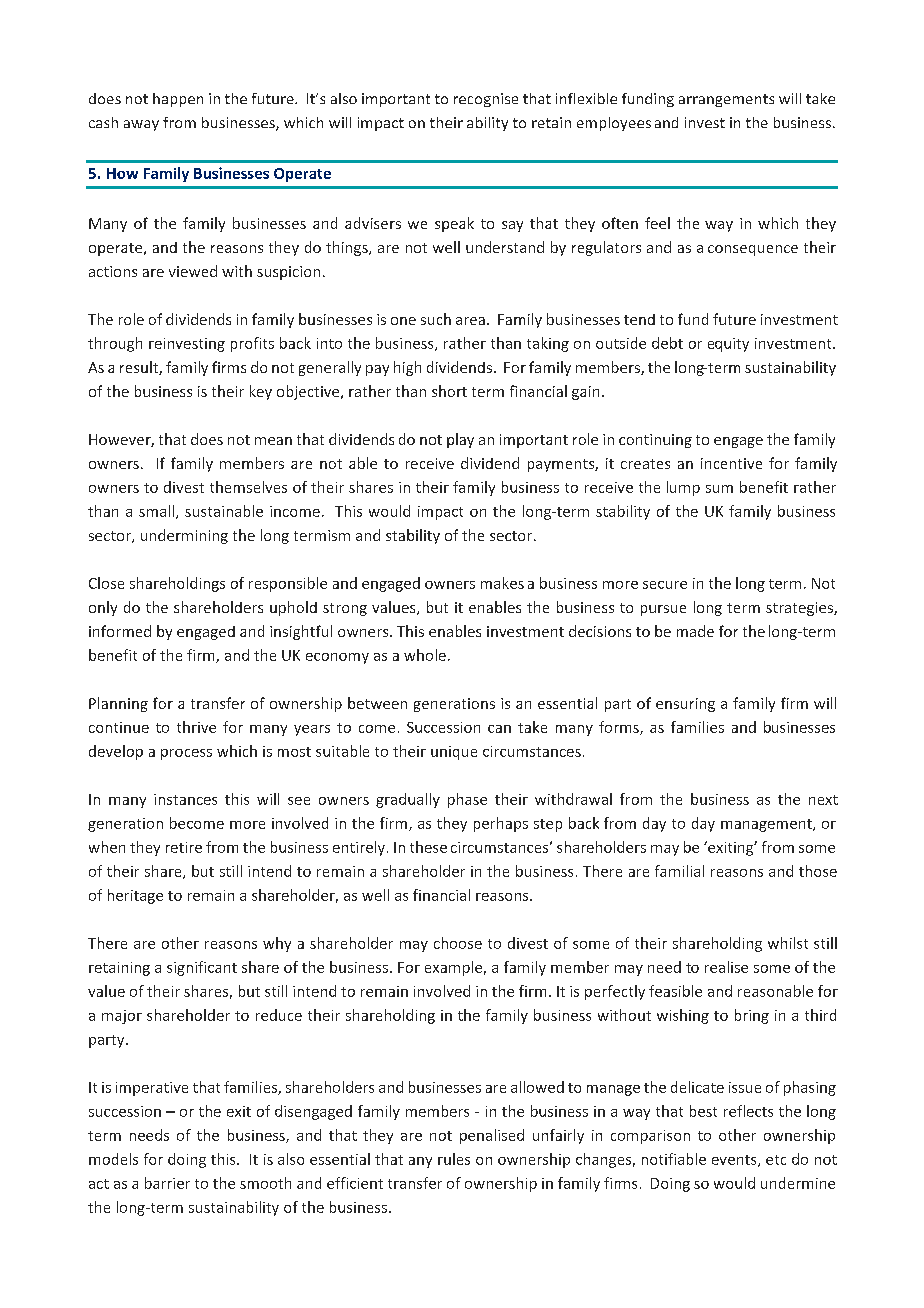  Describe the element at coordinates (248, 487) in the image. I see `themselves` at that location.
